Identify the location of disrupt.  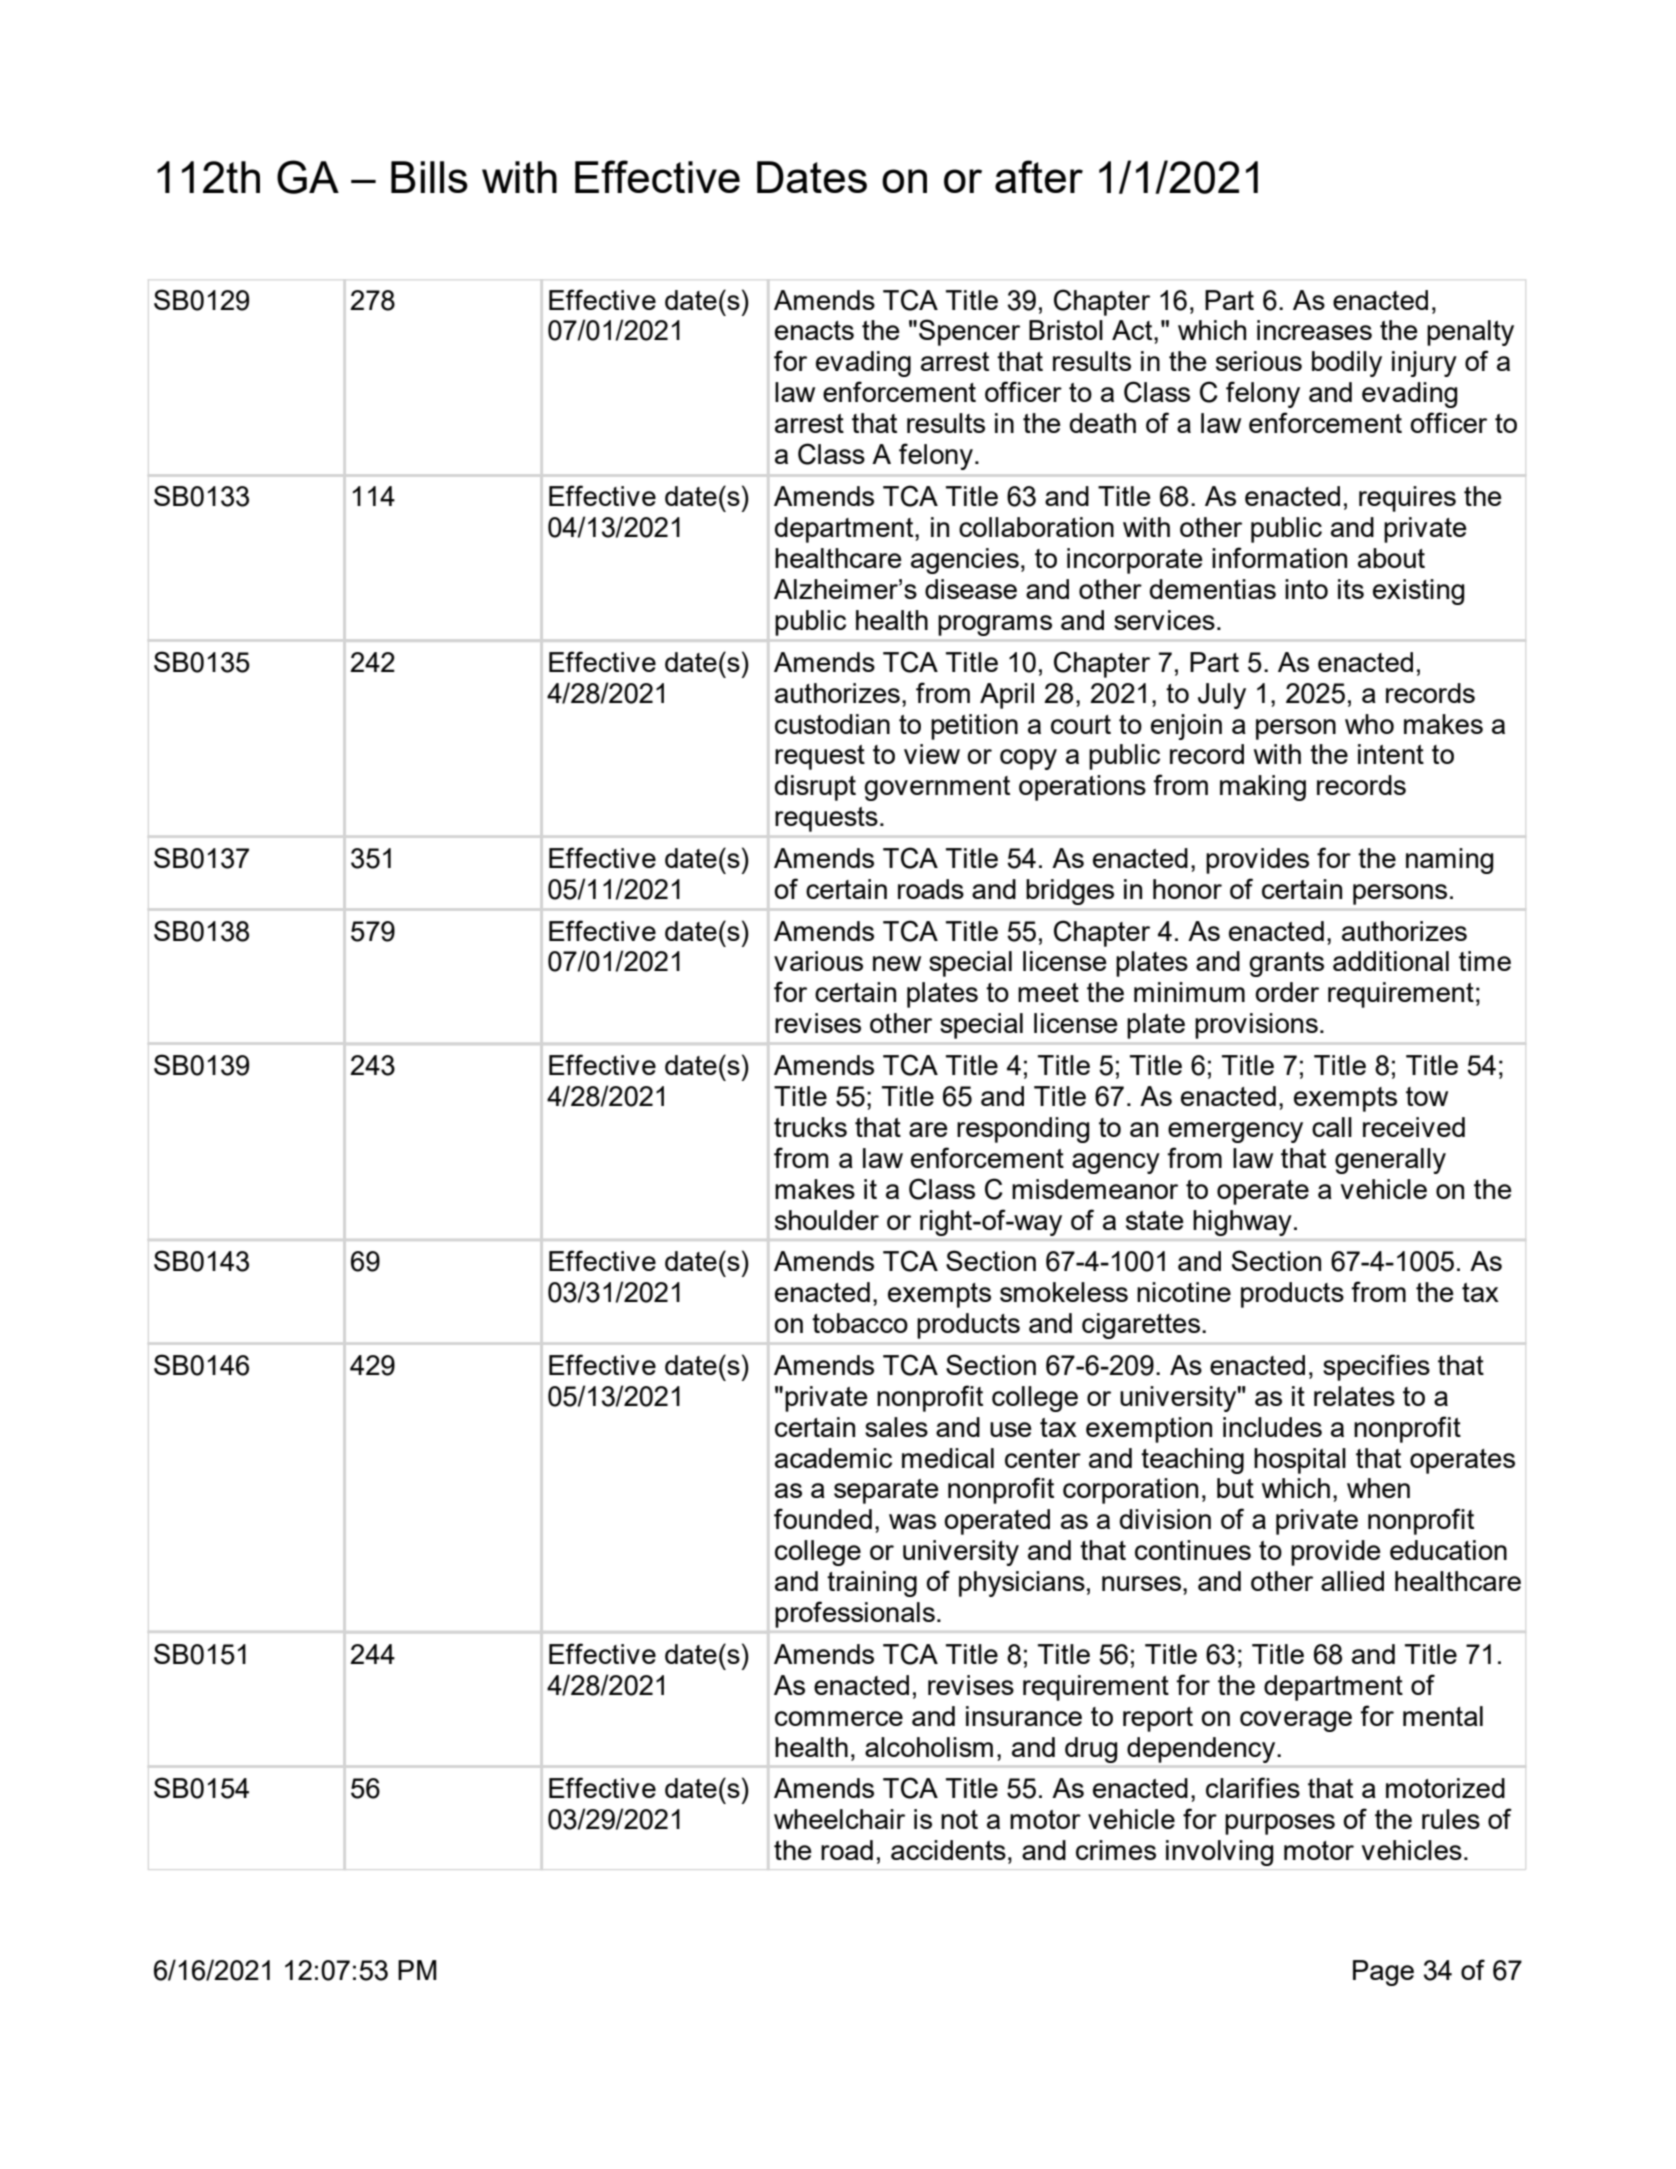
(815, 788).
